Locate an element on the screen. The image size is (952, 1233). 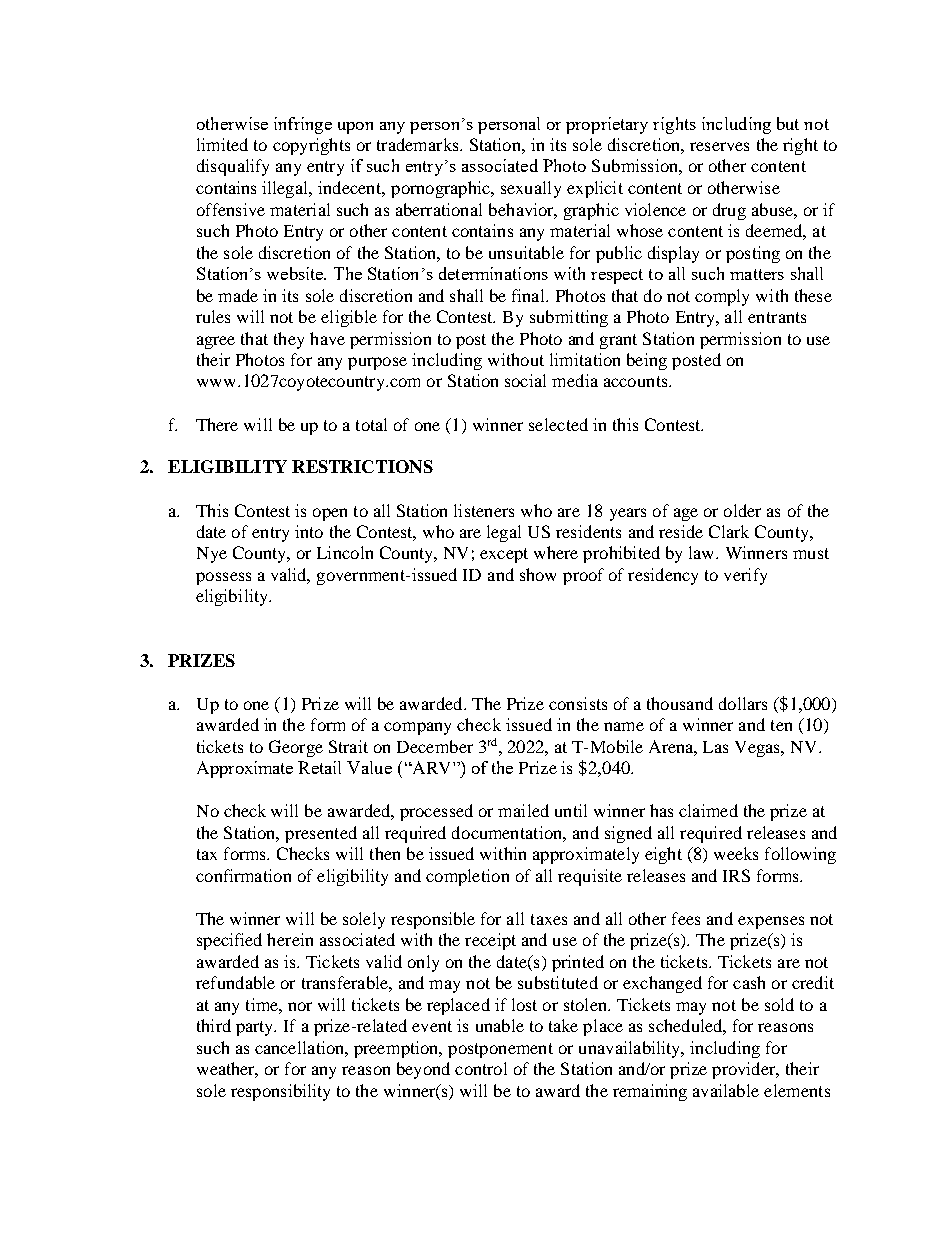
provider is located at coordinates (745, 1070).
